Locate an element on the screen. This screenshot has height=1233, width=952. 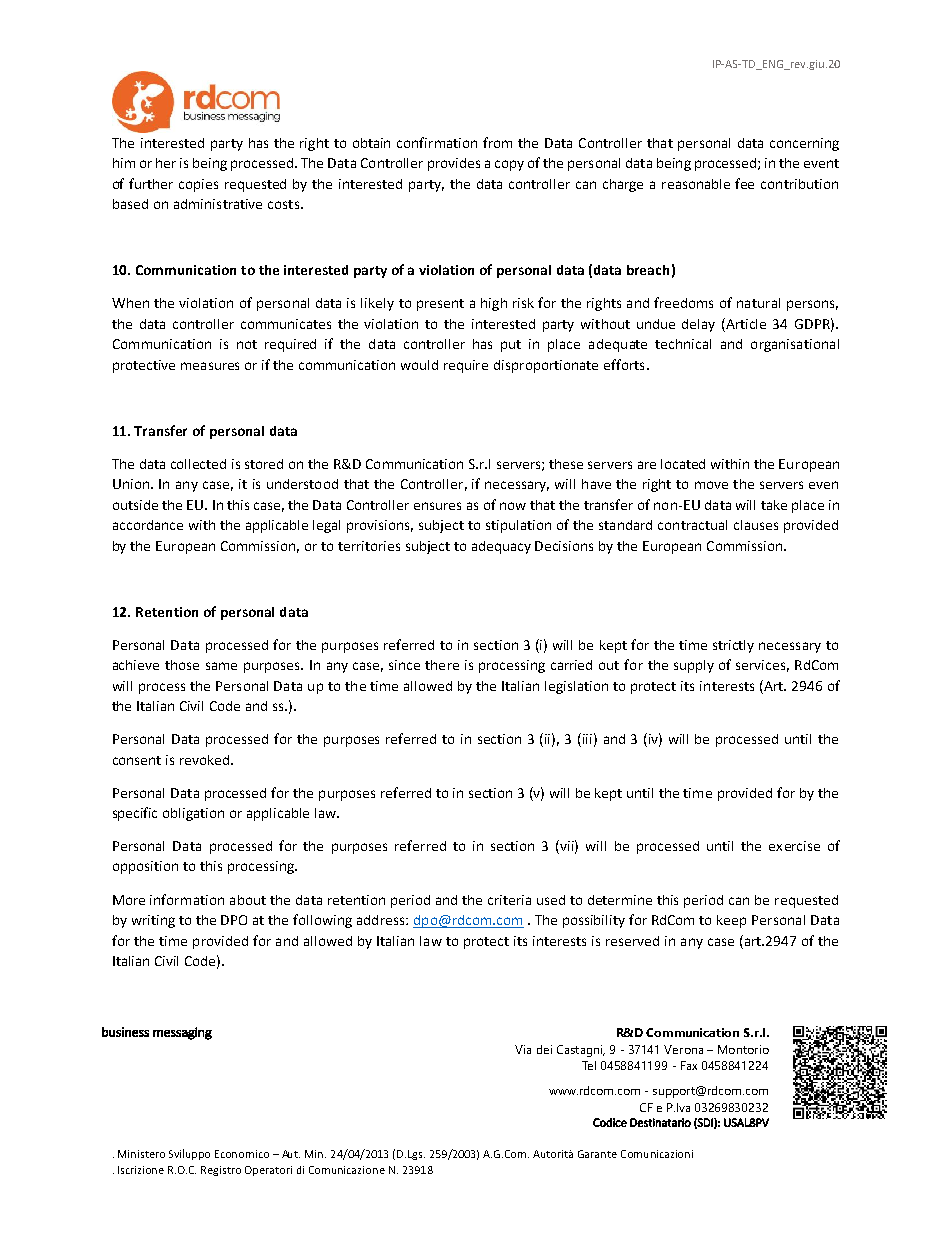
Verona is located at coordinates (683, 1049).
